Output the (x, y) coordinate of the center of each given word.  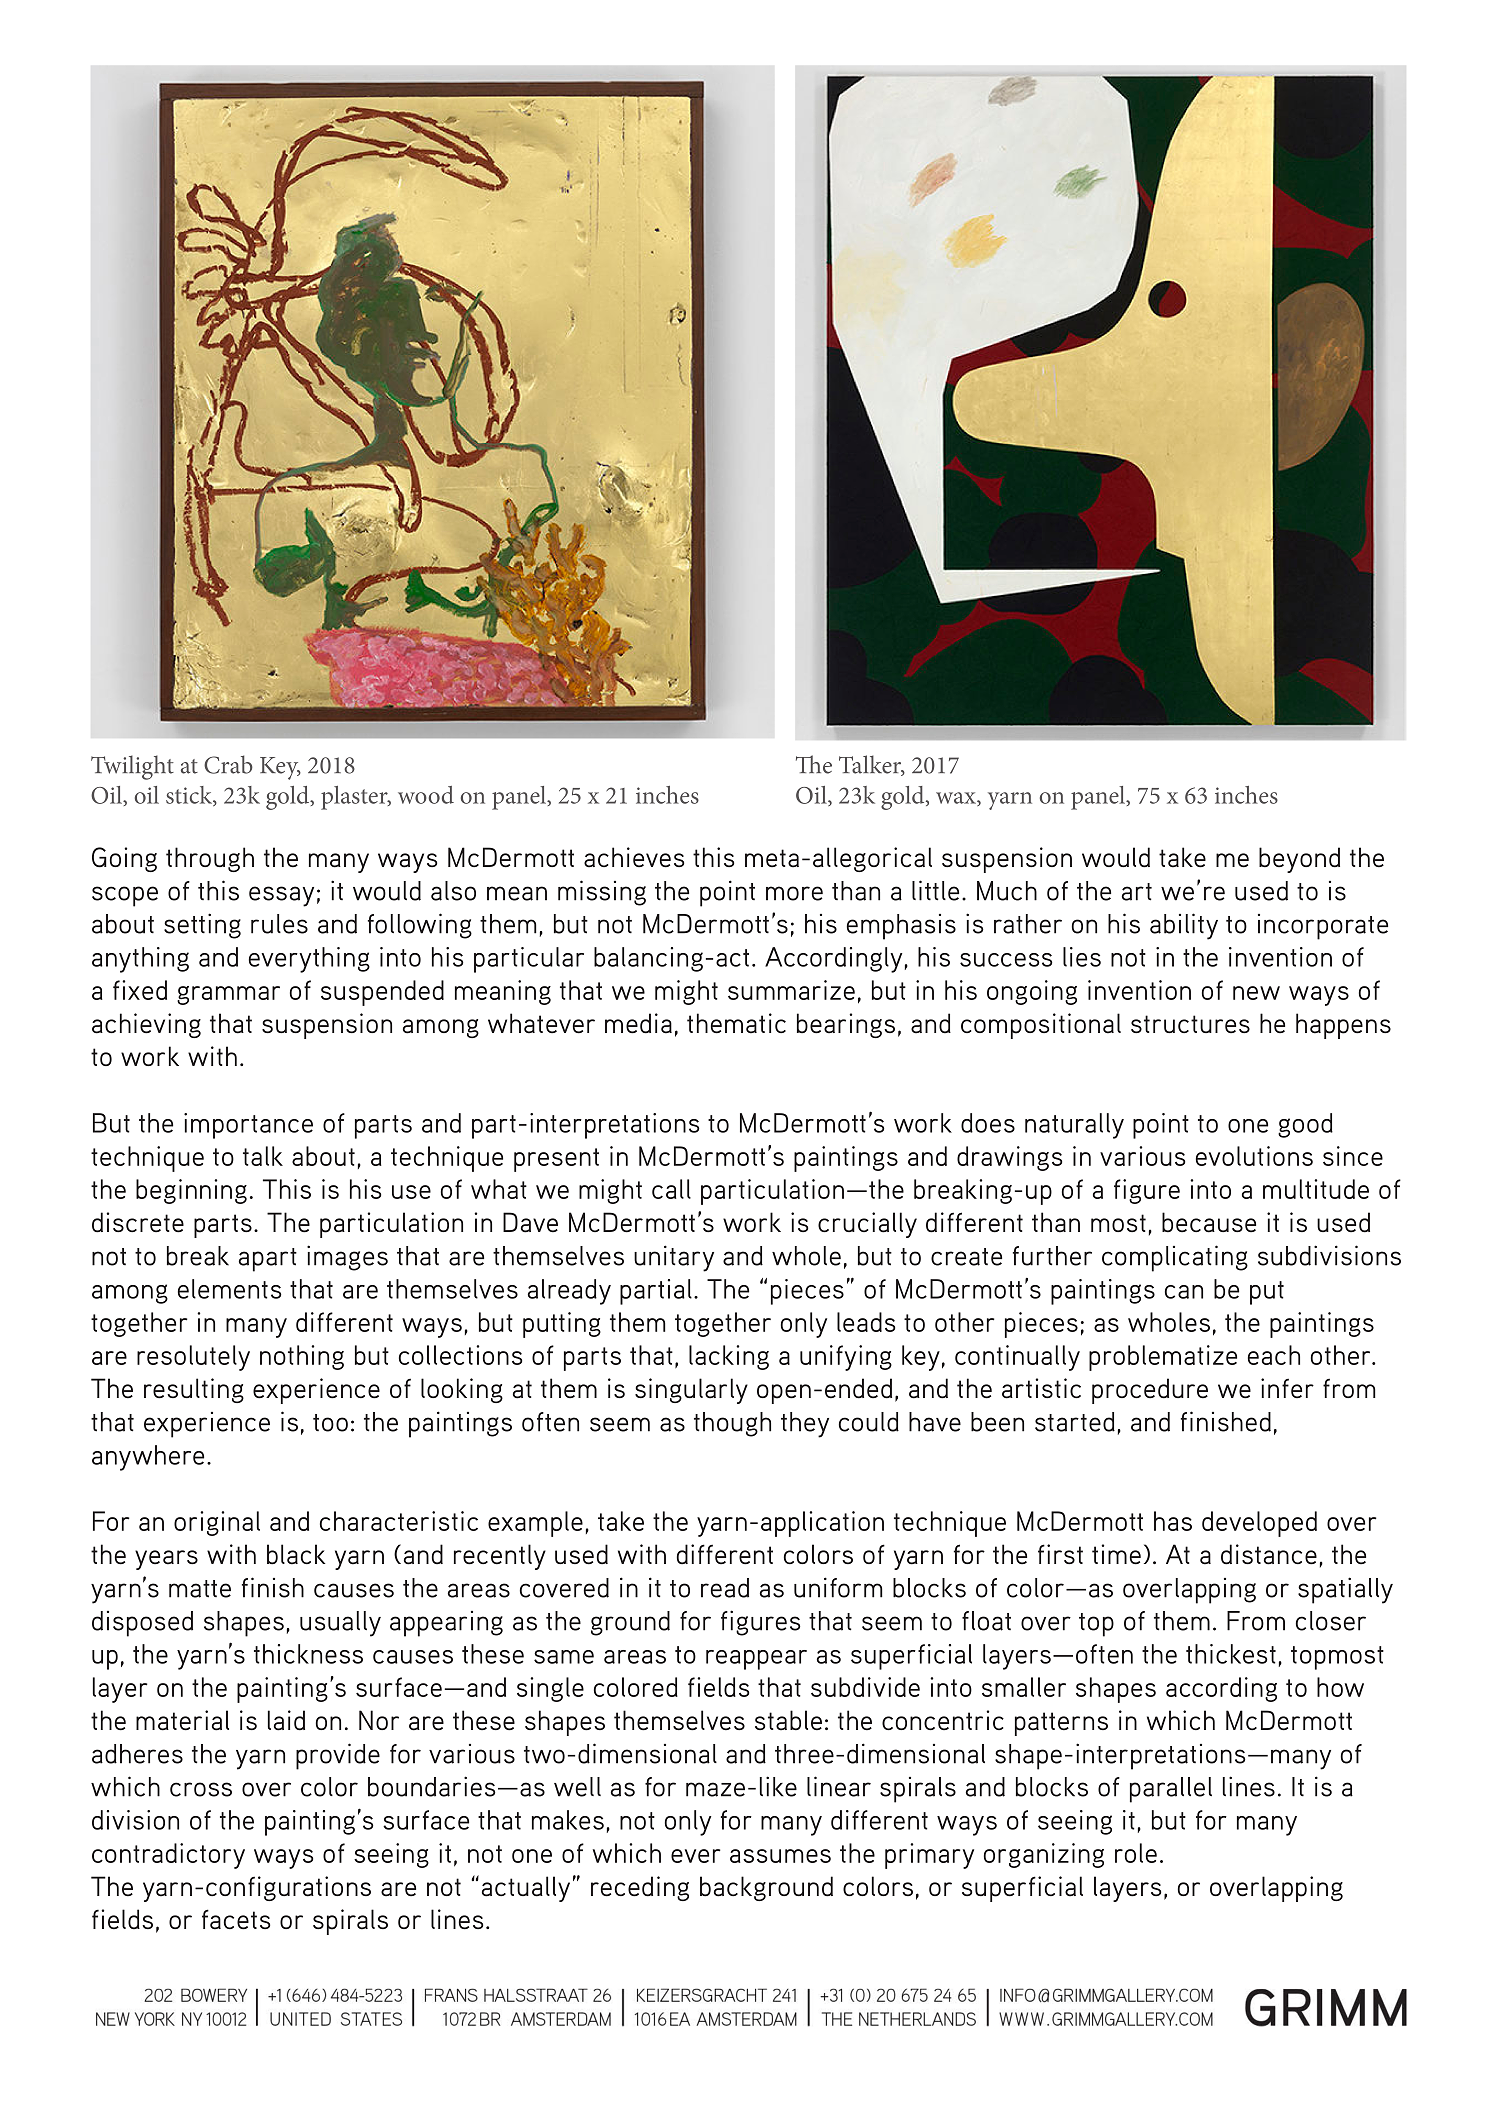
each (1274, 1355)
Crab (228, 764)
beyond (1299, 860)
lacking (729, 1357)
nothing (302, 1357)
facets (236, 1919)
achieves (634, 857)
